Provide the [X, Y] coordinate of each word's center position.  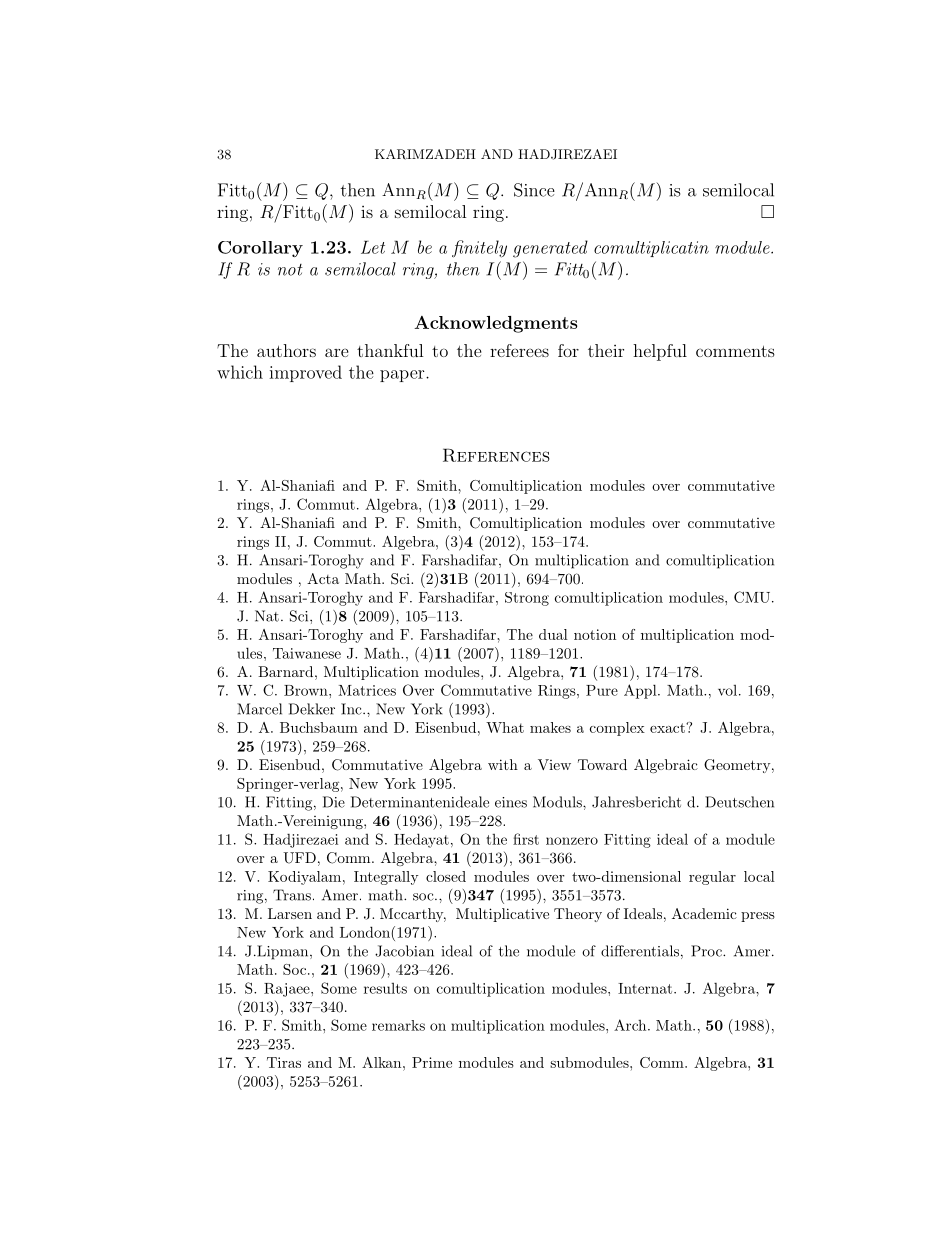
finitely [479, 249]
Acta [323, 578]
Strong [527, 599]
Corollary [260, 249]
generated [550, 249]
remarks [398, 1025]
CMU [752, 597]
